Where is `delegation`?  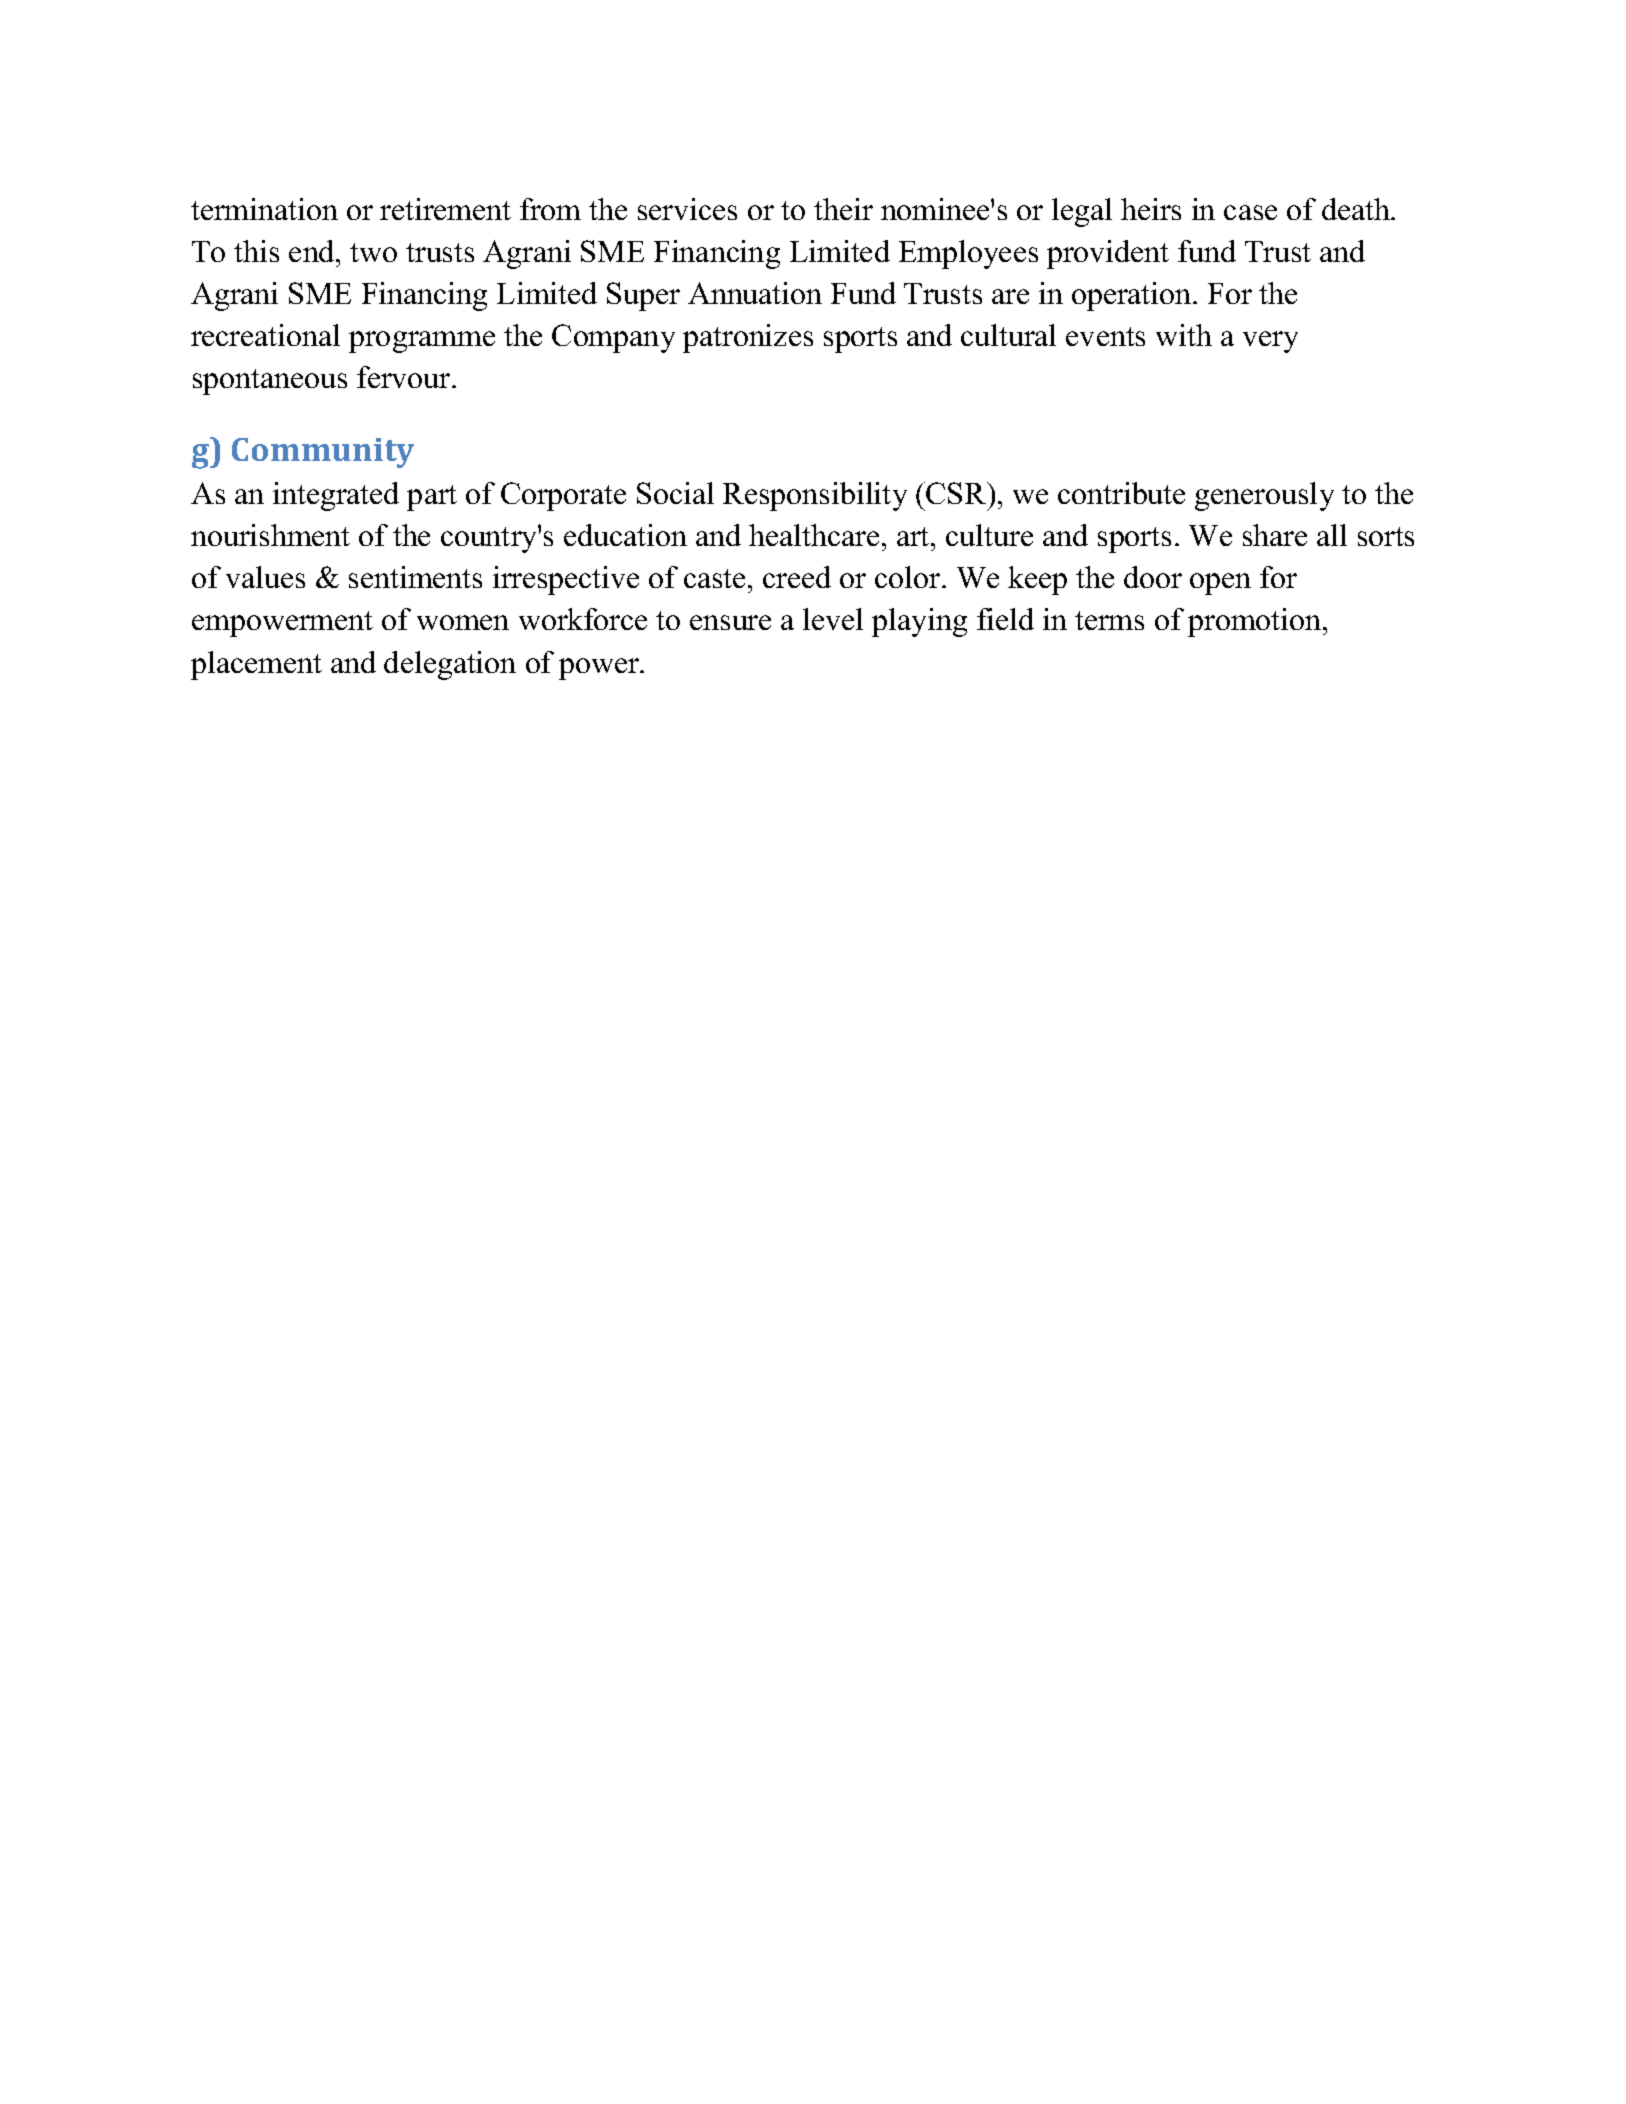
delegation is located at coordinates (450, 665).
